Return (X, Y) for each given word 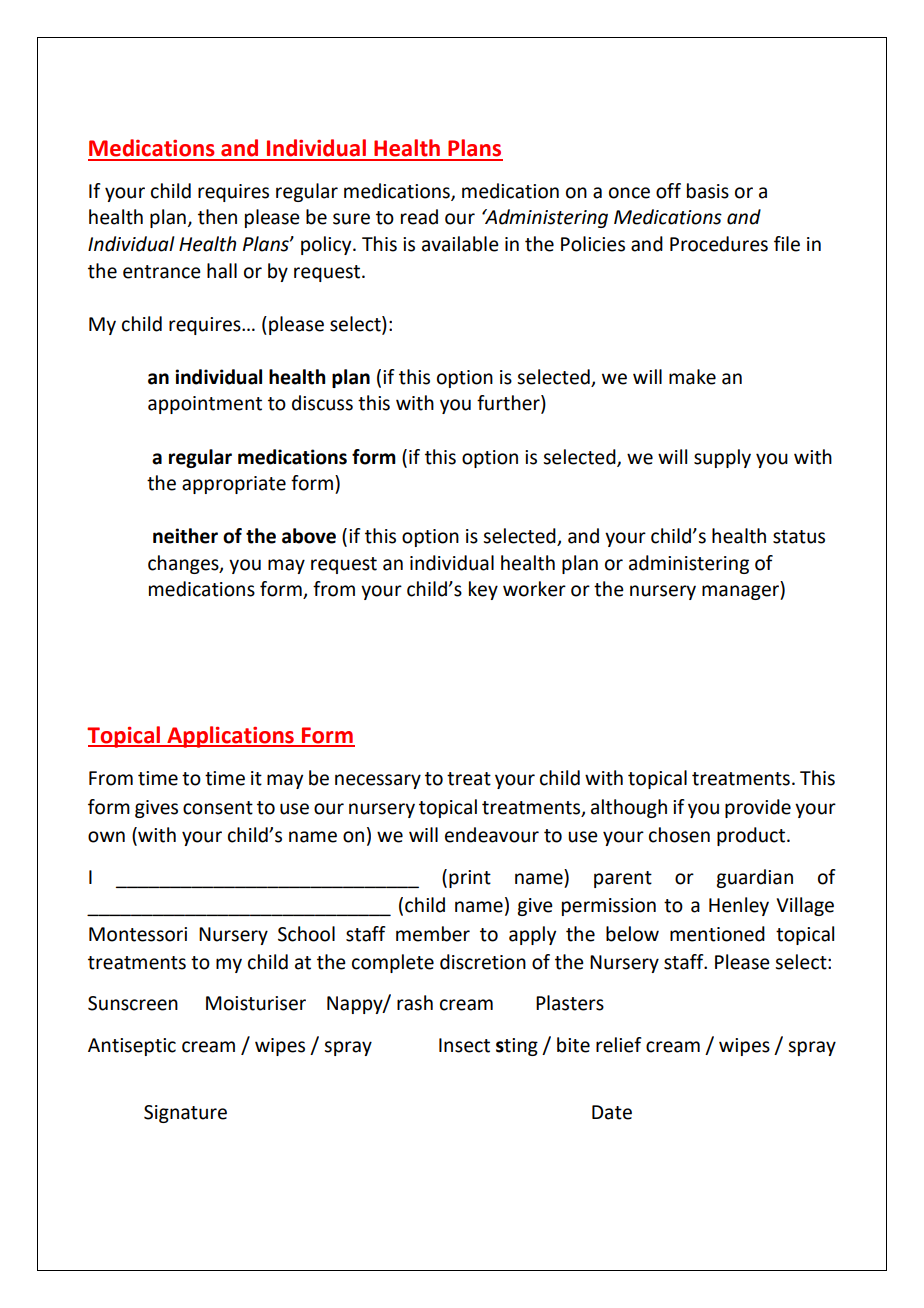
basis (708, 191)
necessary (378, 781)
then (217, 217)
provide (758, 808)
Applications (231, 737)
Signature (185, 1114)
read (419, 217)
